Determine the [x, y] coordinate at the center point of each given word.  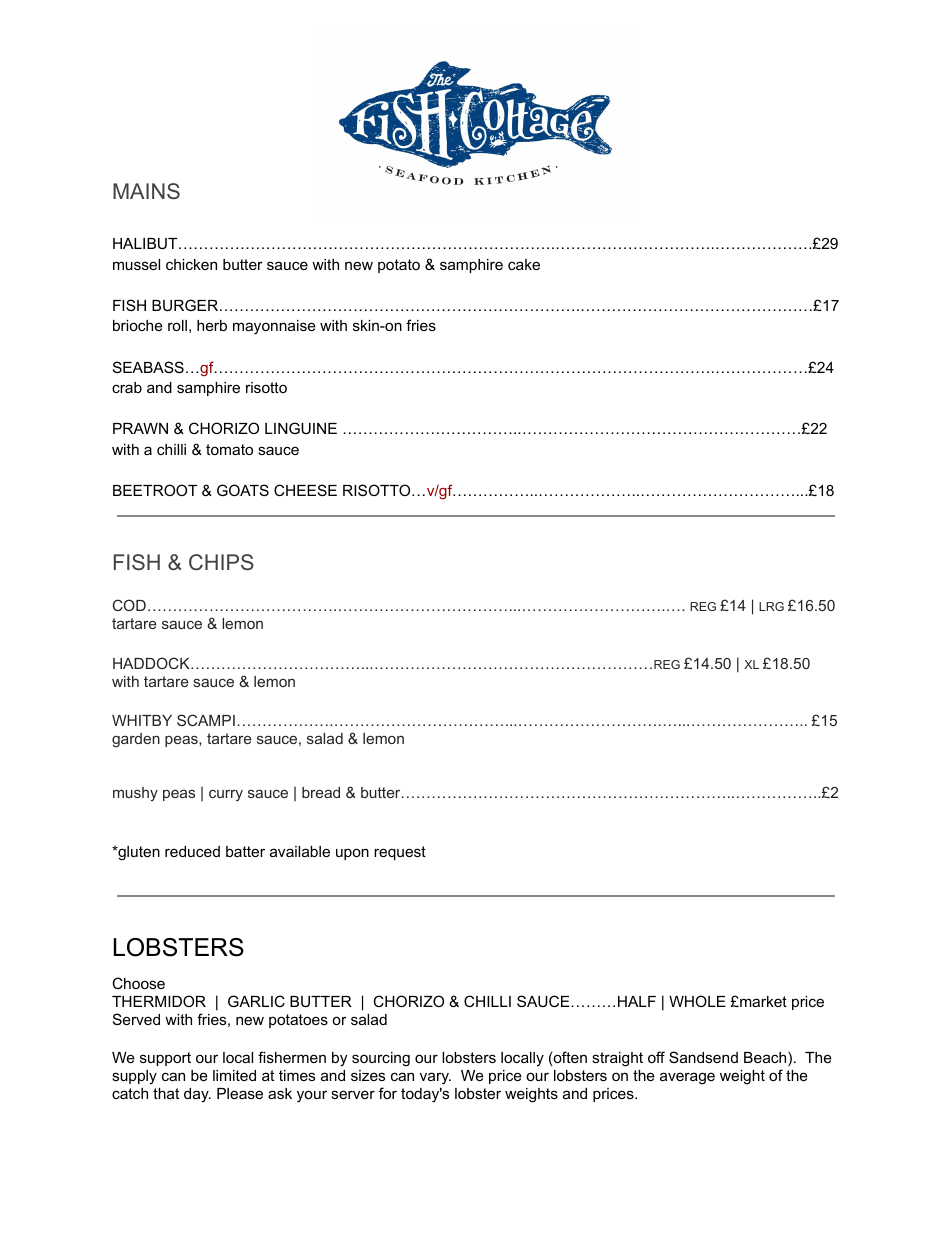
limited [234, 1075]
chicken [191, 264]
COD [129, 605]
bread [321, 792]
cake [524, 264]
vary [435, 1078]
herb [212, 325]
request [400, 853]
